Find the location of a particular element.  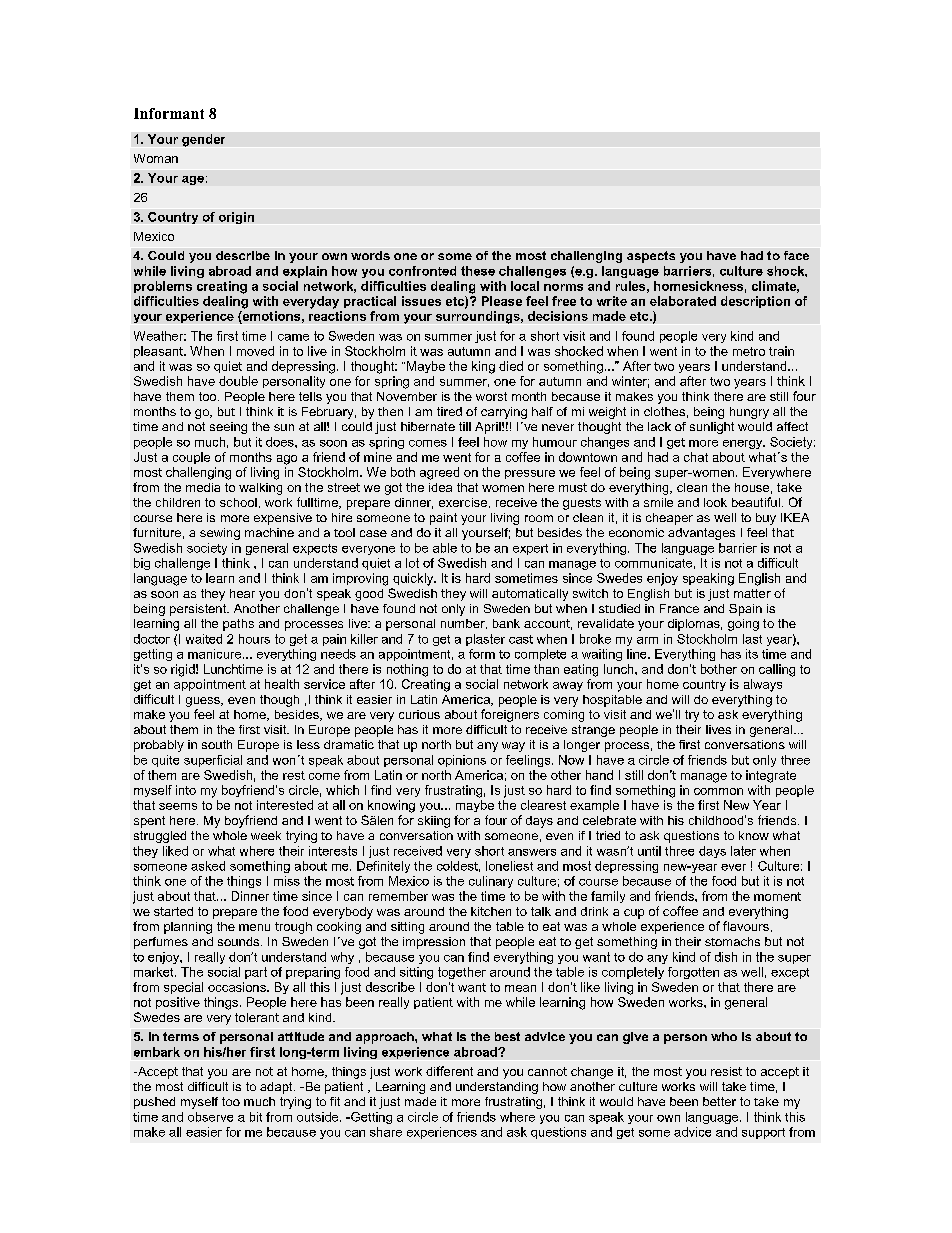

these is located at coordinates (478, 271).
